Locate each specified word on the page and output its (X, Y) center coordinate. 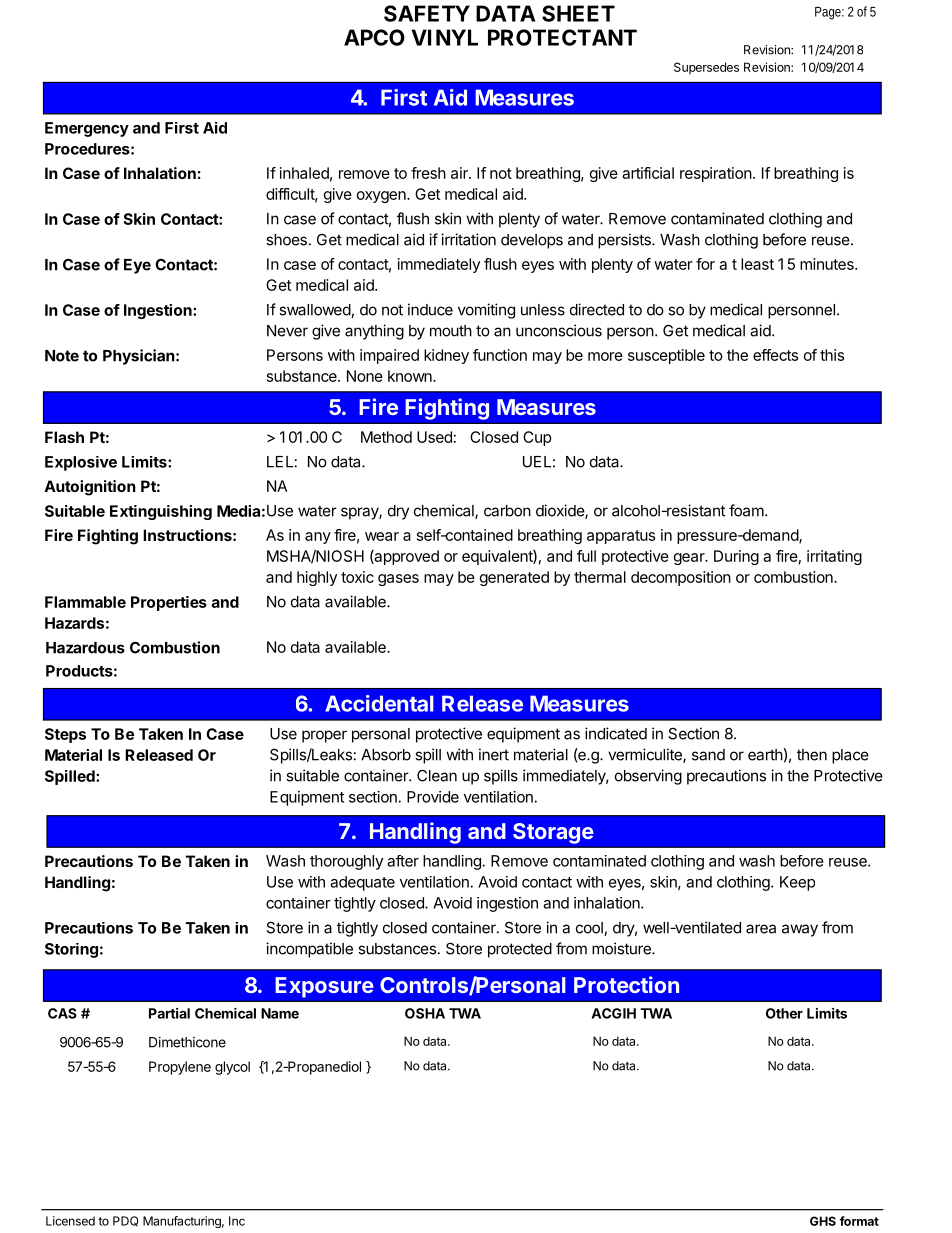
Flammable (85, 602)
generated (514, 578)
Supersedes (706, 68)
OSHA (425, 1013)
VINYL (444, 37)
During (736, 557)
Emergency (87, 129)
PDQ (125, 1221)
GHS (823, 1221)
